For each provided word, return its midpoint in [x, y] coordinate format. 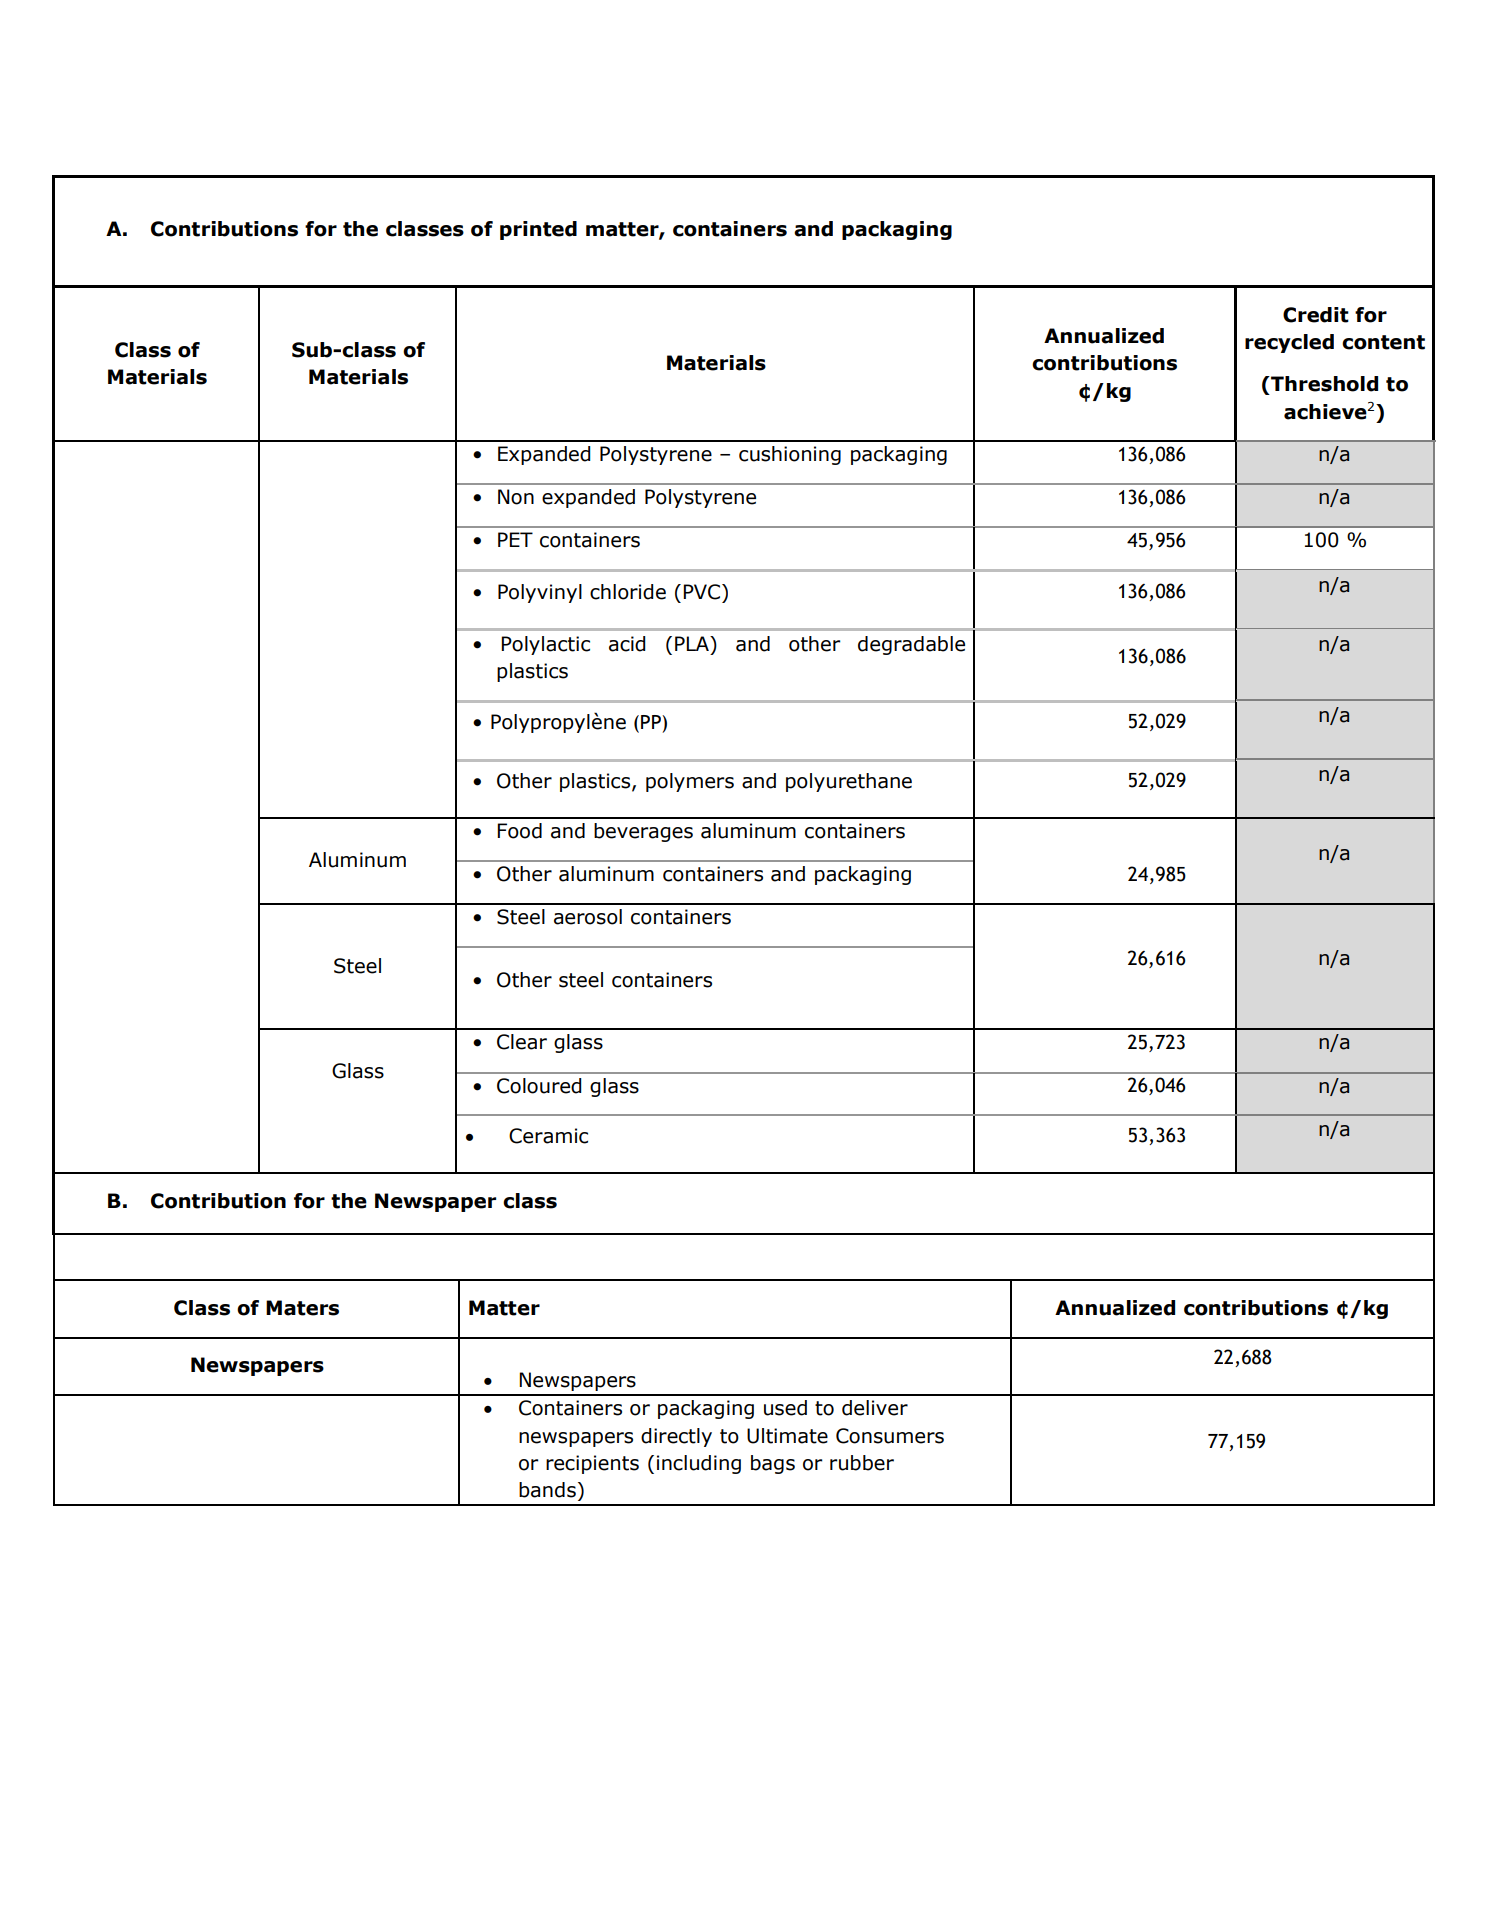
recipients [592, 1464]
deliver [875, 1408]
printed [538, 230]
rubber [862, 1463]
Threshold [1323, 384]
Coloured [539, 1086]
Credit [1316, 315]
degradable [911, 645]
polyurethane [849, 782]
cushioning [790, 455]
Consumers [890, 1436]
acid [627, 644]
